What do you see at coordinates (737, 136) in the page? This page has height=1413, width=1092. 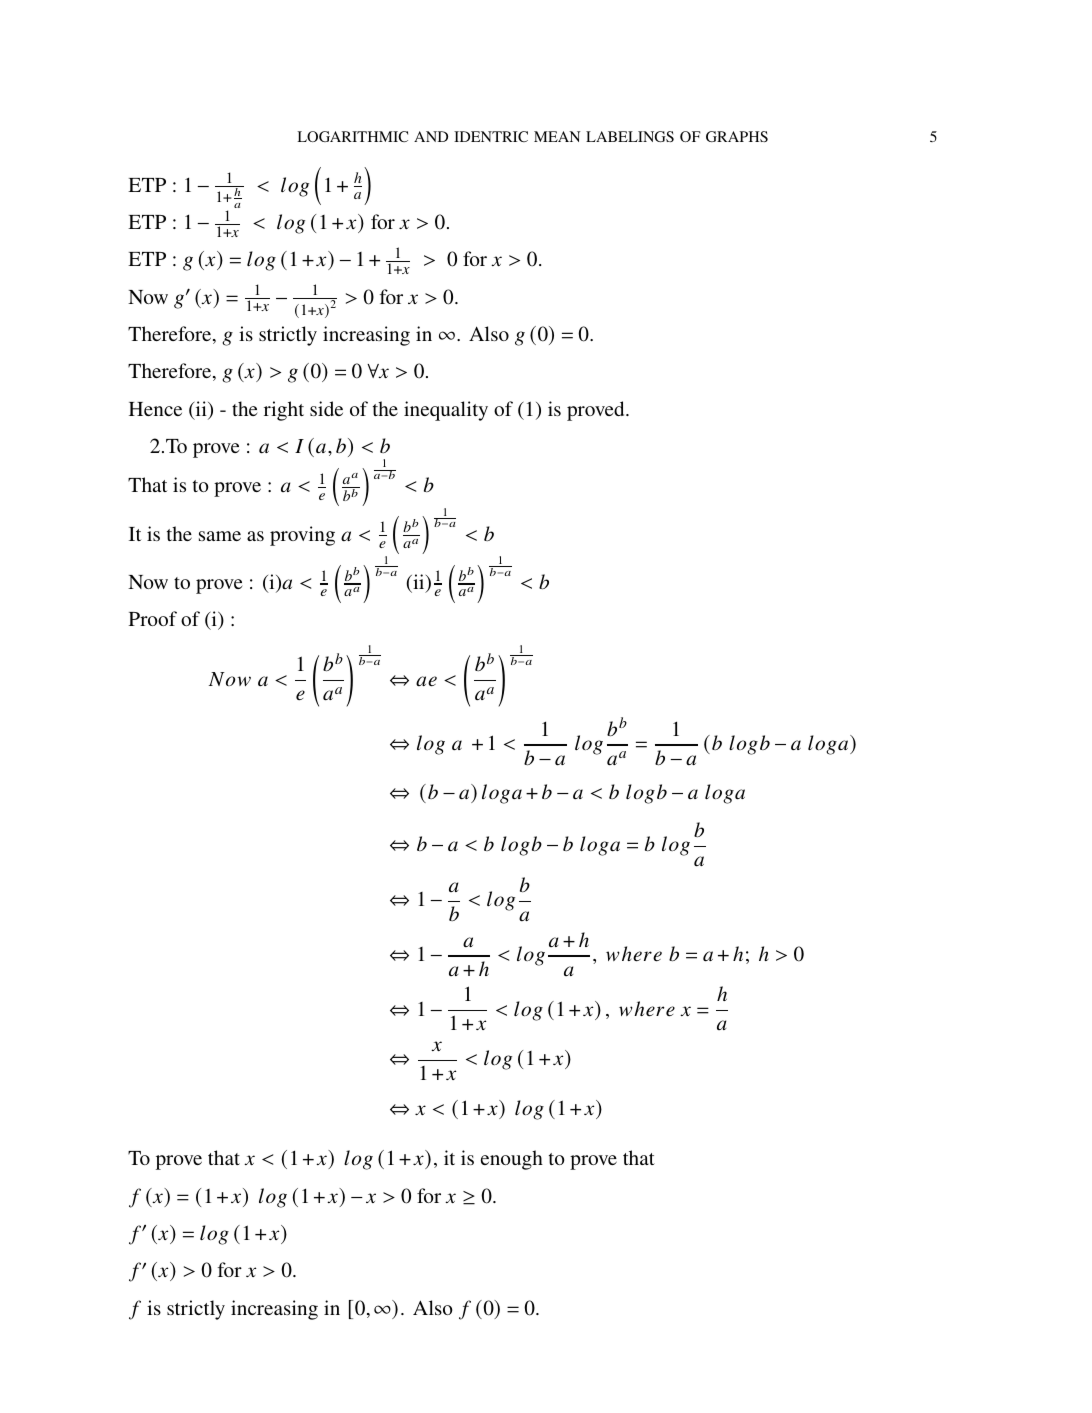 I see `GRAPHS` at bounding box center [737, 136].
